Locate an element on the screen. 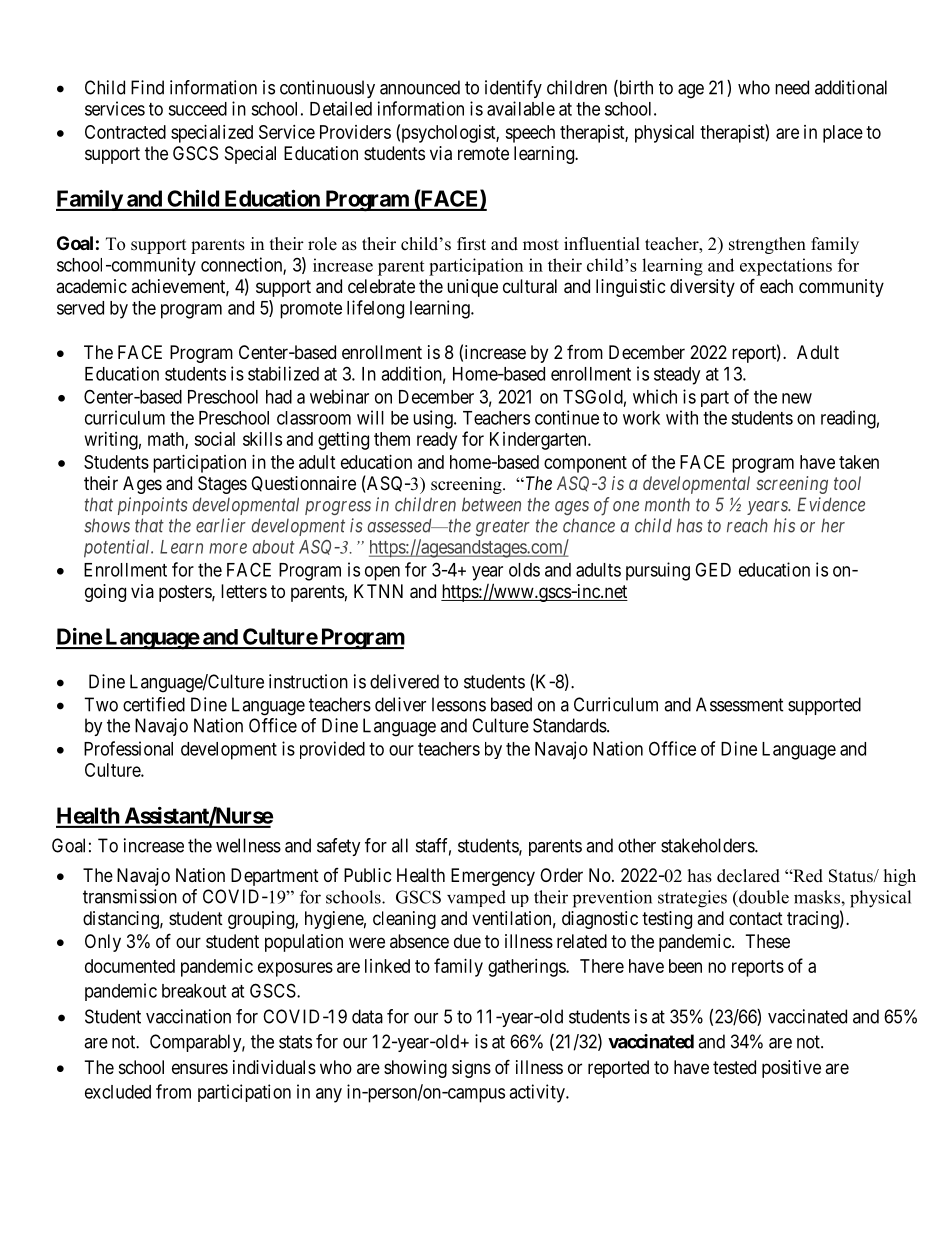  olds is located at coordinates (524, 570).
